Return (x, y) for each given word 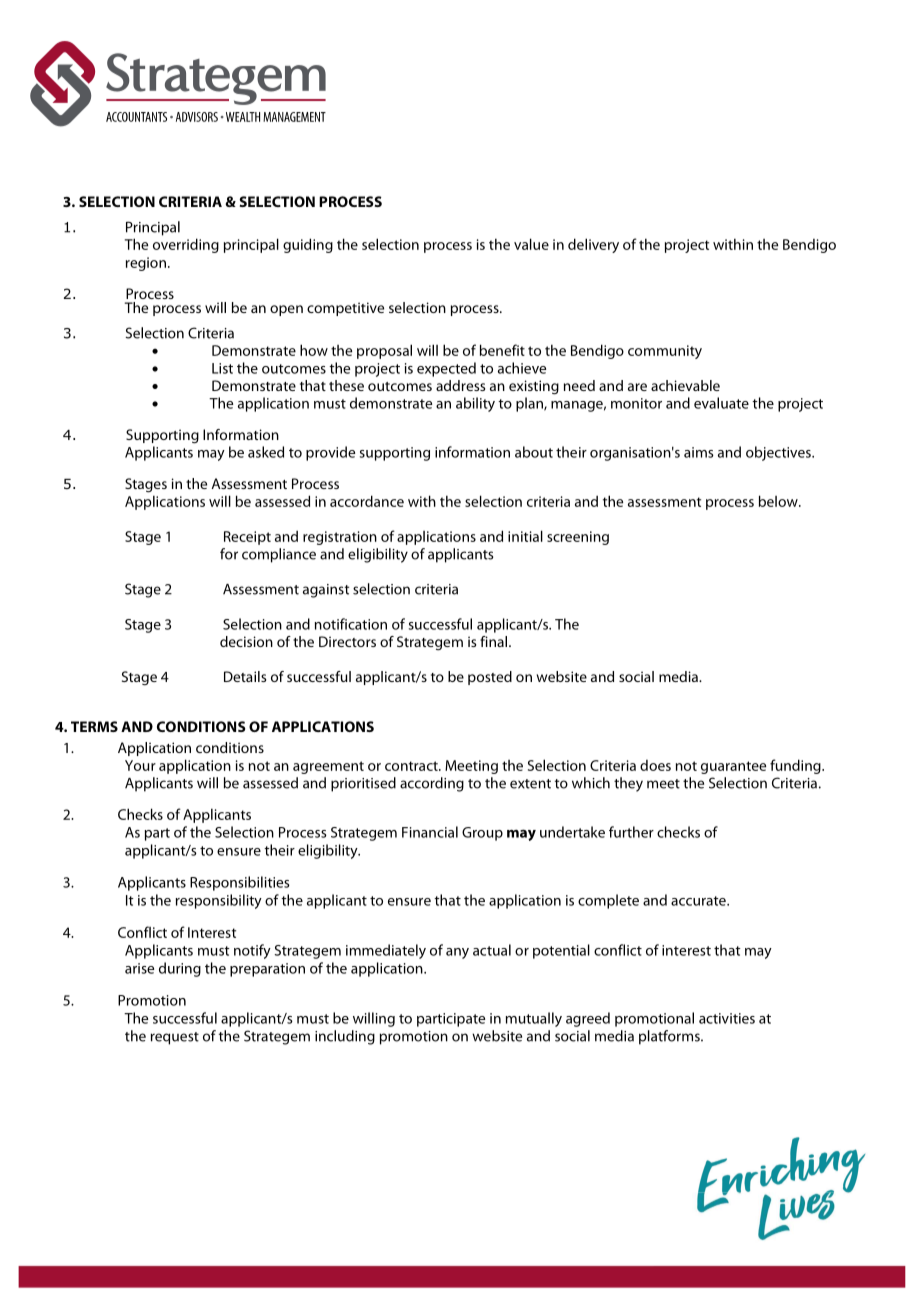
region (146, 264)
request (175, 1038)
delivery (593, 245)
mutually (534, 1019)
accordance (367, 501)
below (779, 501)
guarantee (733, 767)
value (531, 244)
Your (140, 765)
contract (412, 766)
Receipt (247, 538)
